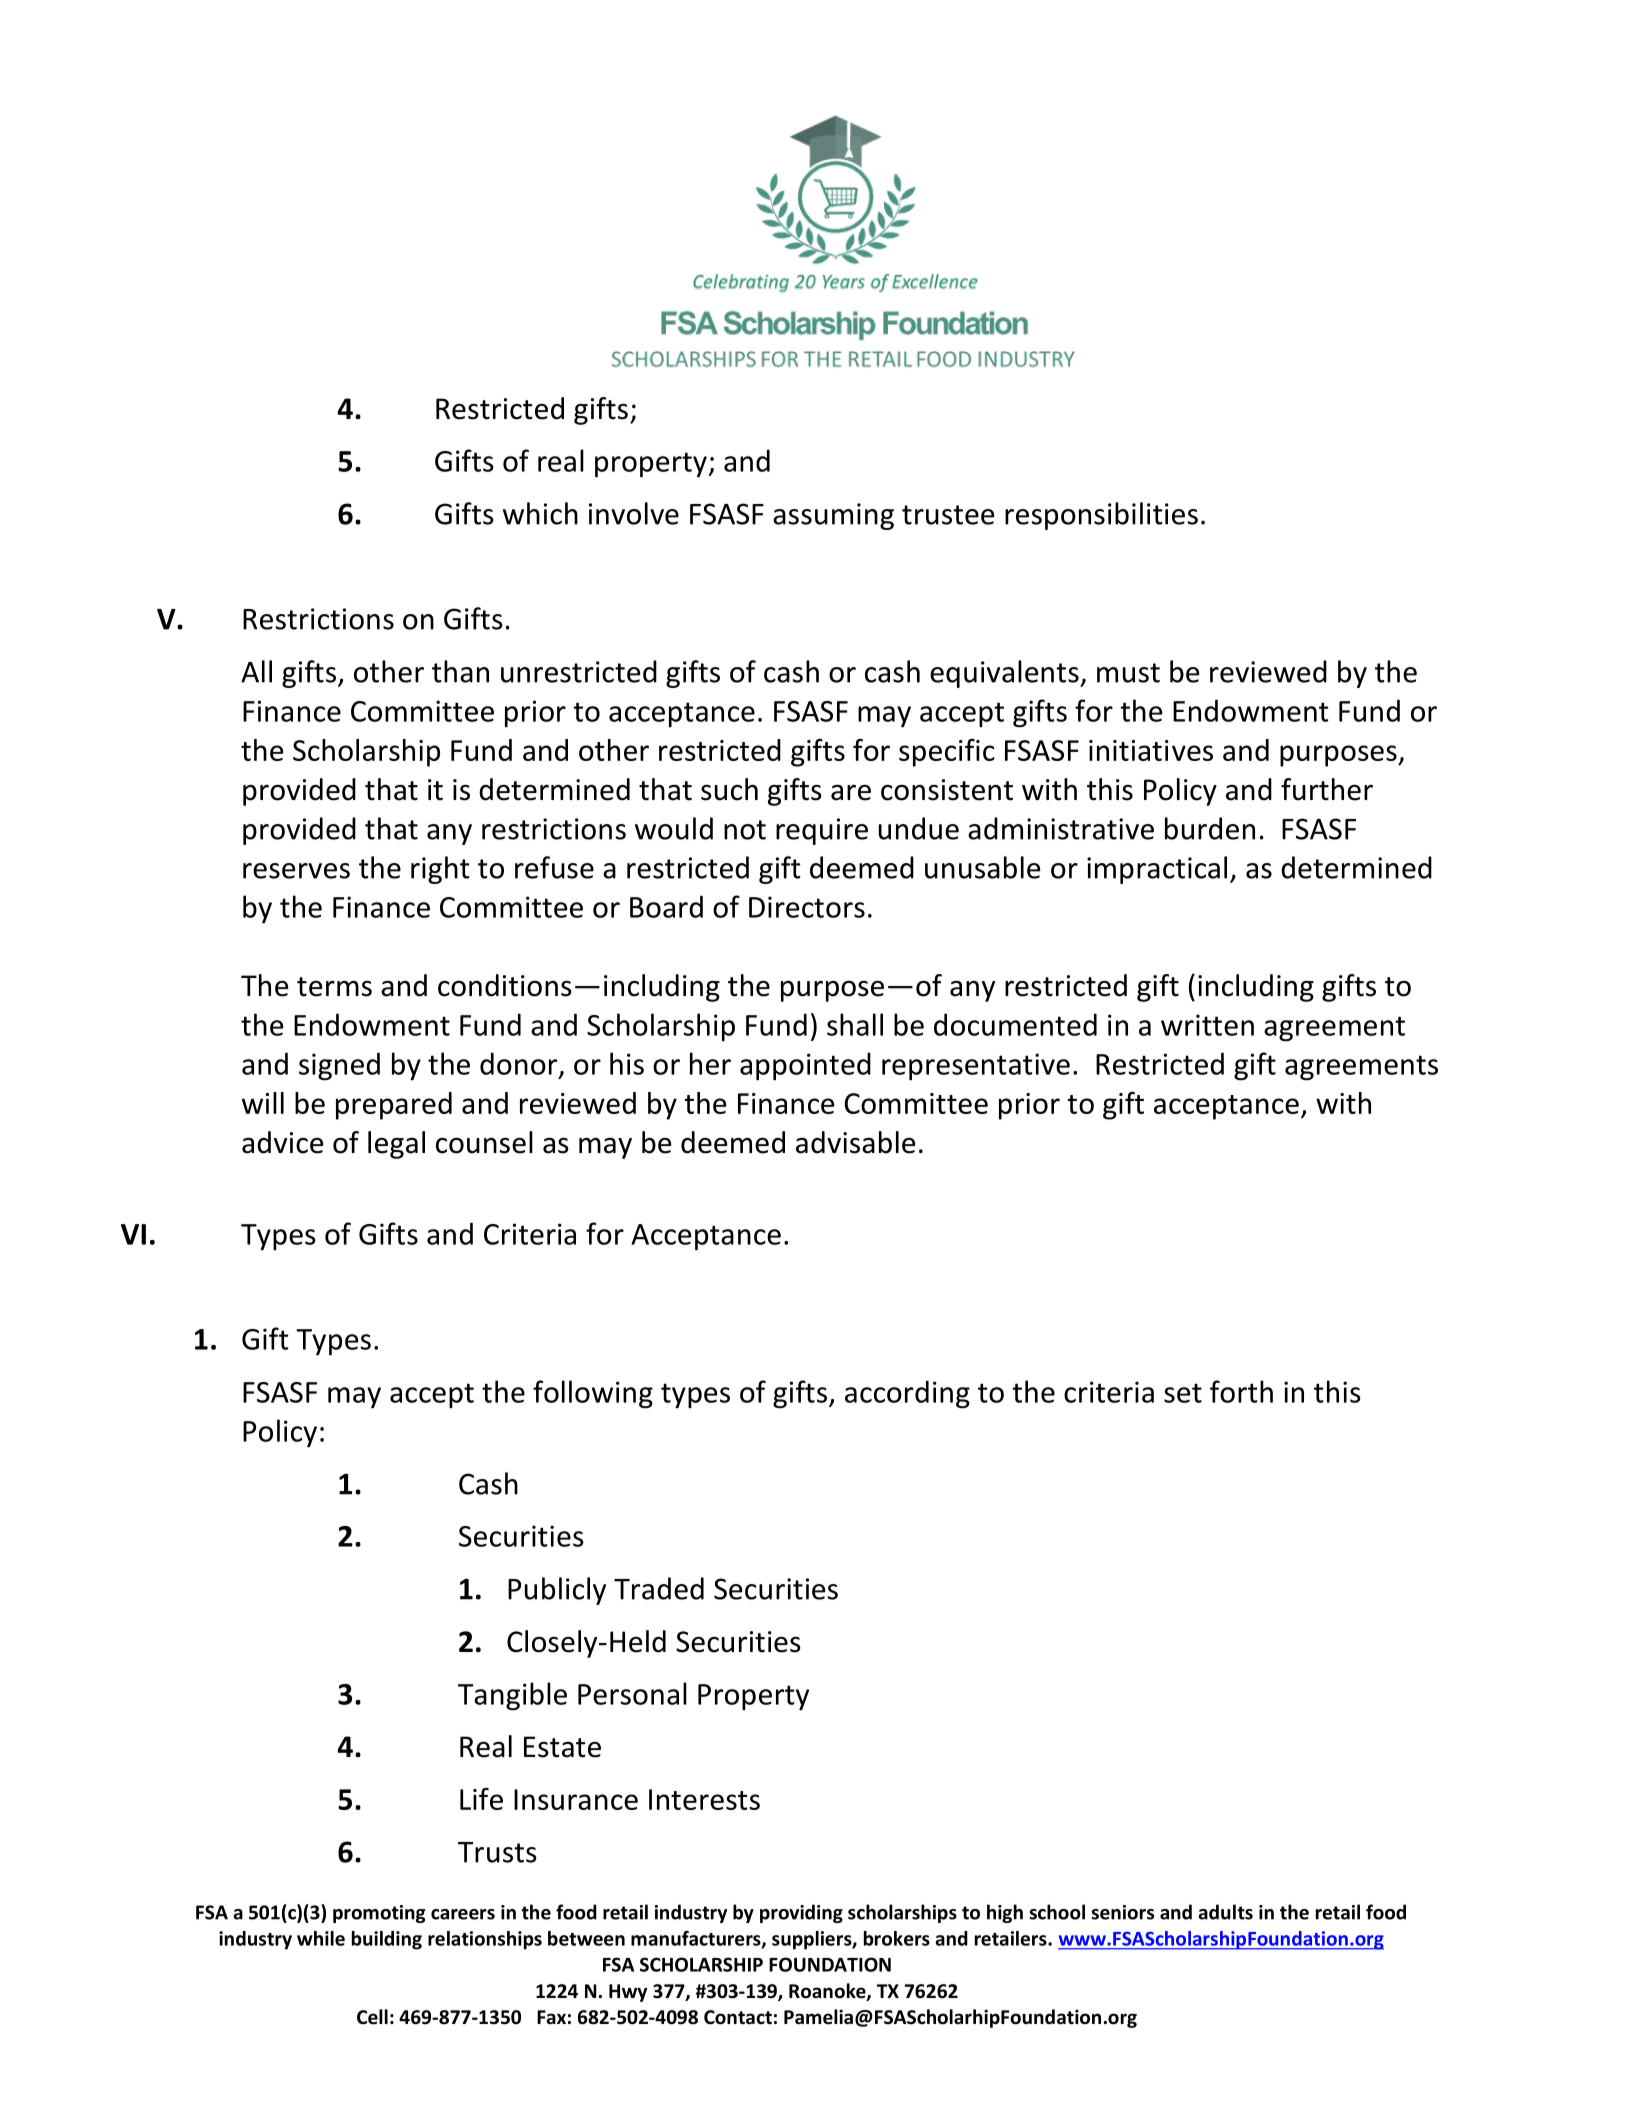  What do you see at coordinates (659, 1588) in the page?
I see `Traded` at bounding box center [659, 1588].
